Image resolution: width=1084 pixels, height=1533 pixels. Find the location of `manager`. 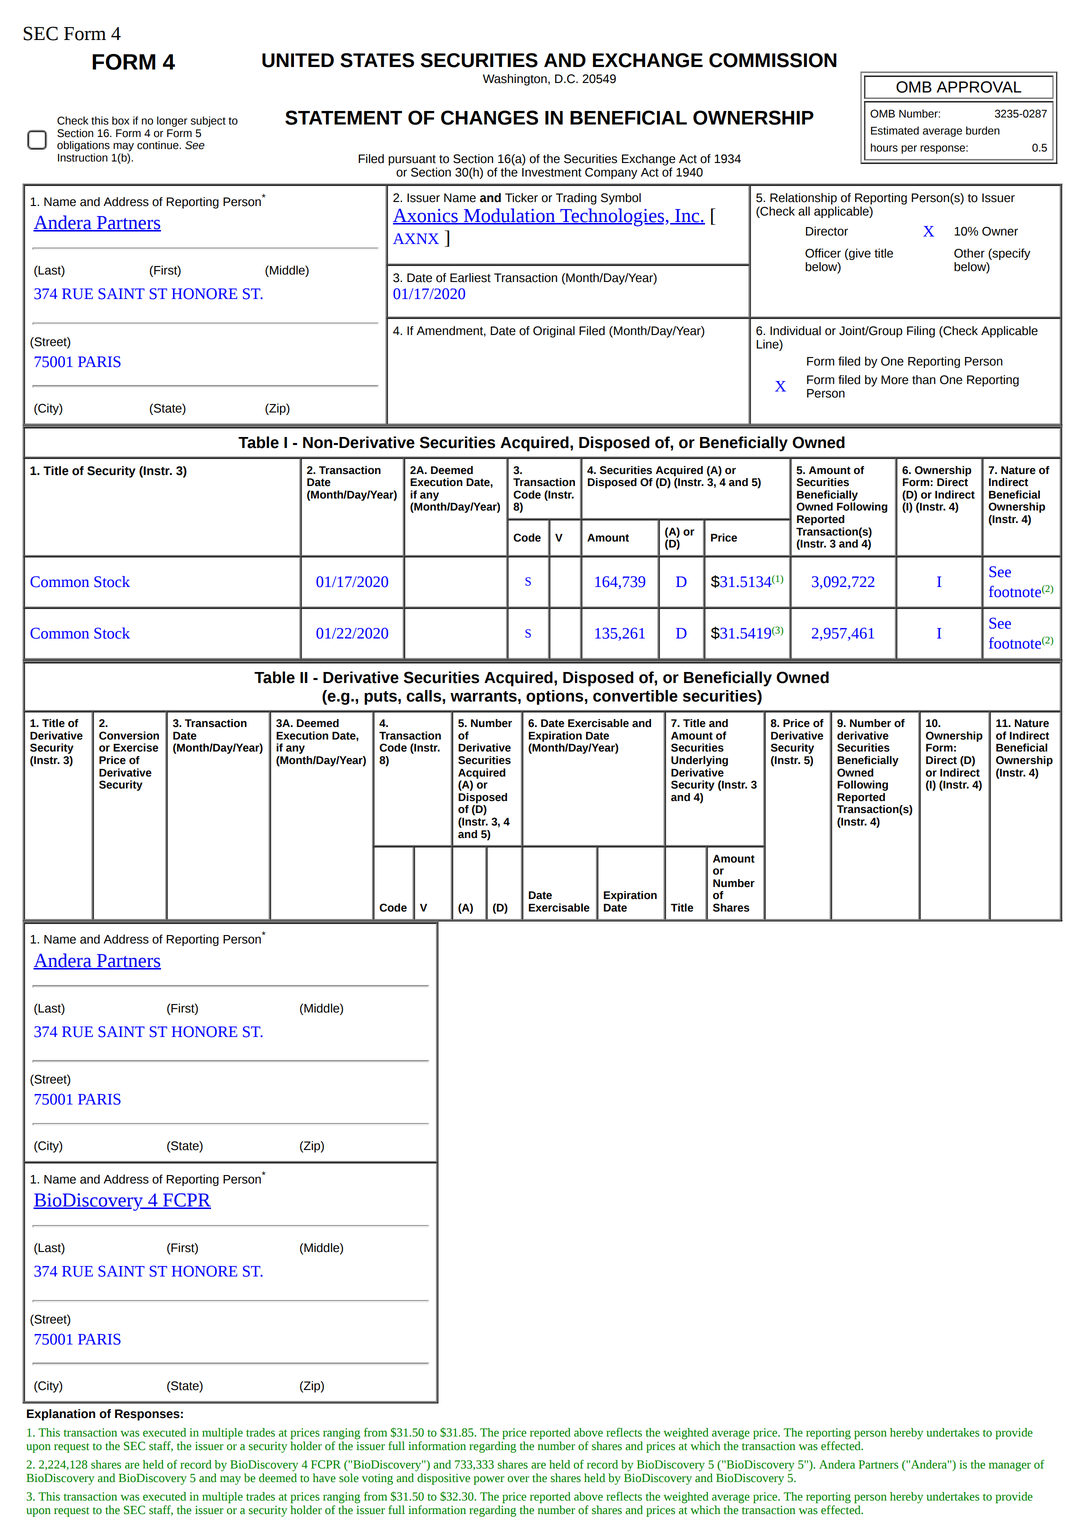

manager is located at coordinates (1010, 1467).
